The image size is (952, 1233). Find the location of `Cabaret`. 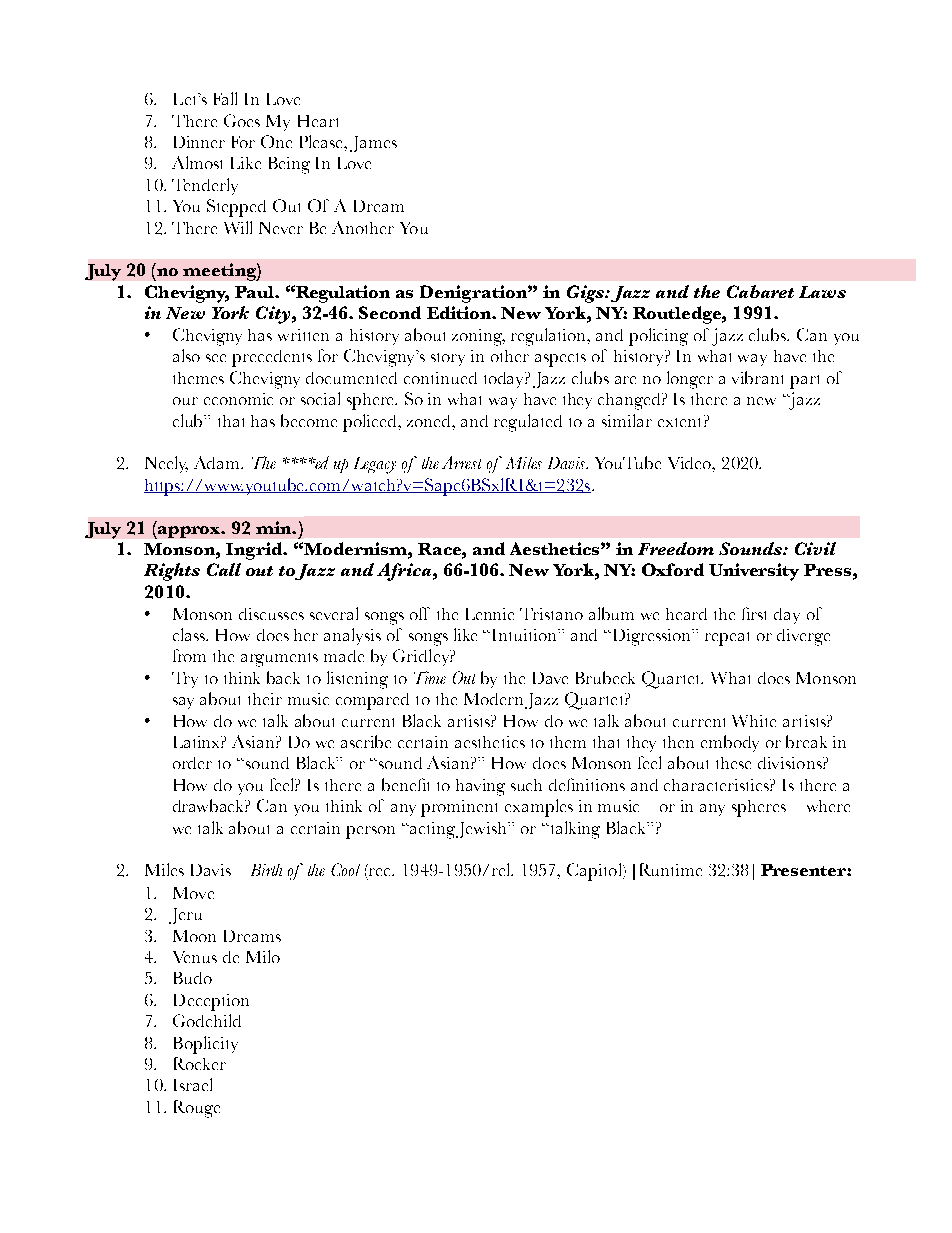

Cabaret is located at coordinates (760, 291).
